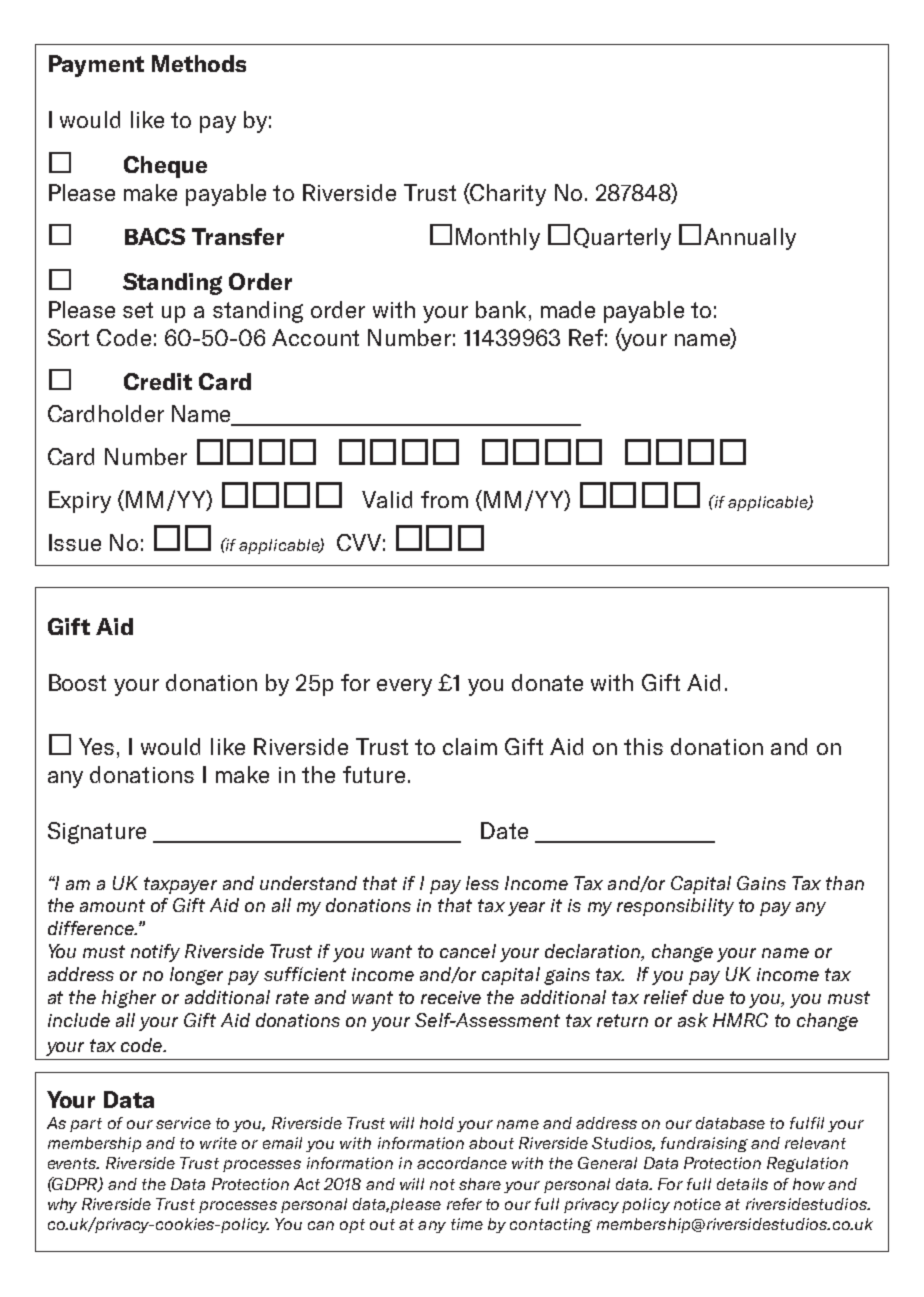 Image resolution: width=924 pixels, height=1297 pixels. I want to click on Expiry, so click(80, 502).
